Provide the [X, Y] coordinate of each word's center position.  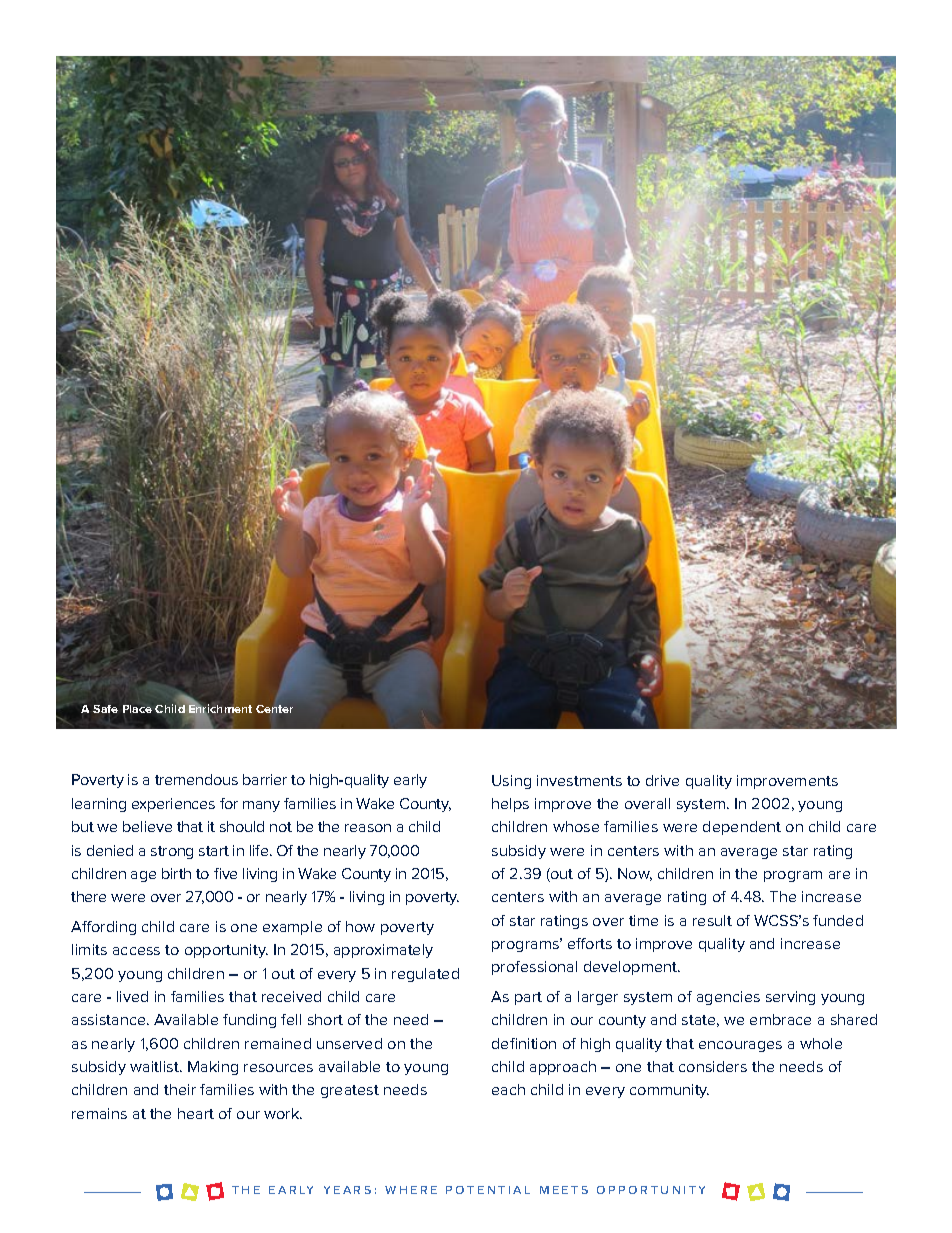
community [669, 1091]
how [360, 926]
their [180, 1089]
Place [137, 709]
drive [662, 780]
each [508, 1089]
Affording [103, 928]
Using [511, 782]
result [712, 920]
